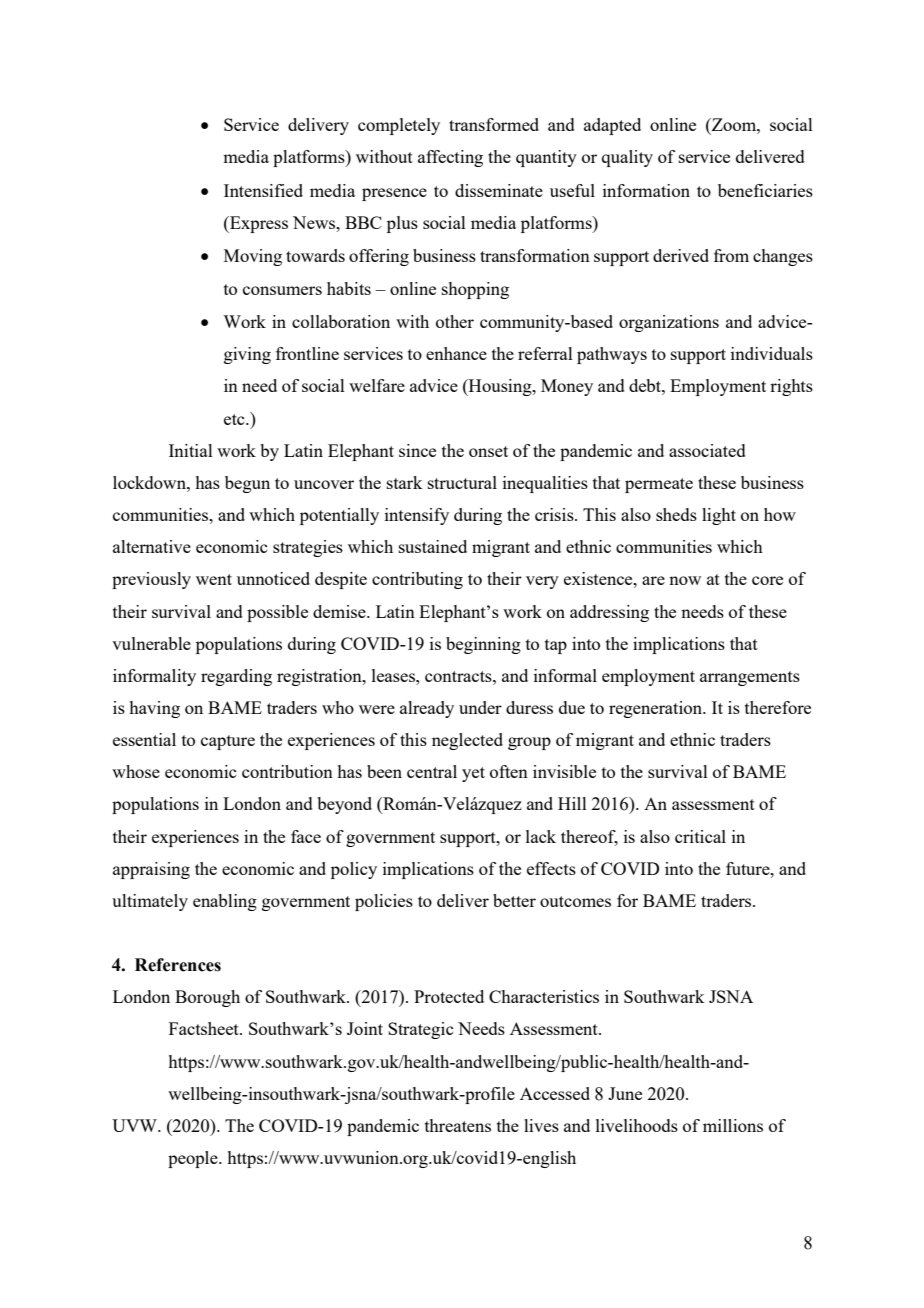 This page has width=924, height=1308. What do you see at coordinates (514, 900) in the page?
I see `better` at bounding box center [514, 900].
